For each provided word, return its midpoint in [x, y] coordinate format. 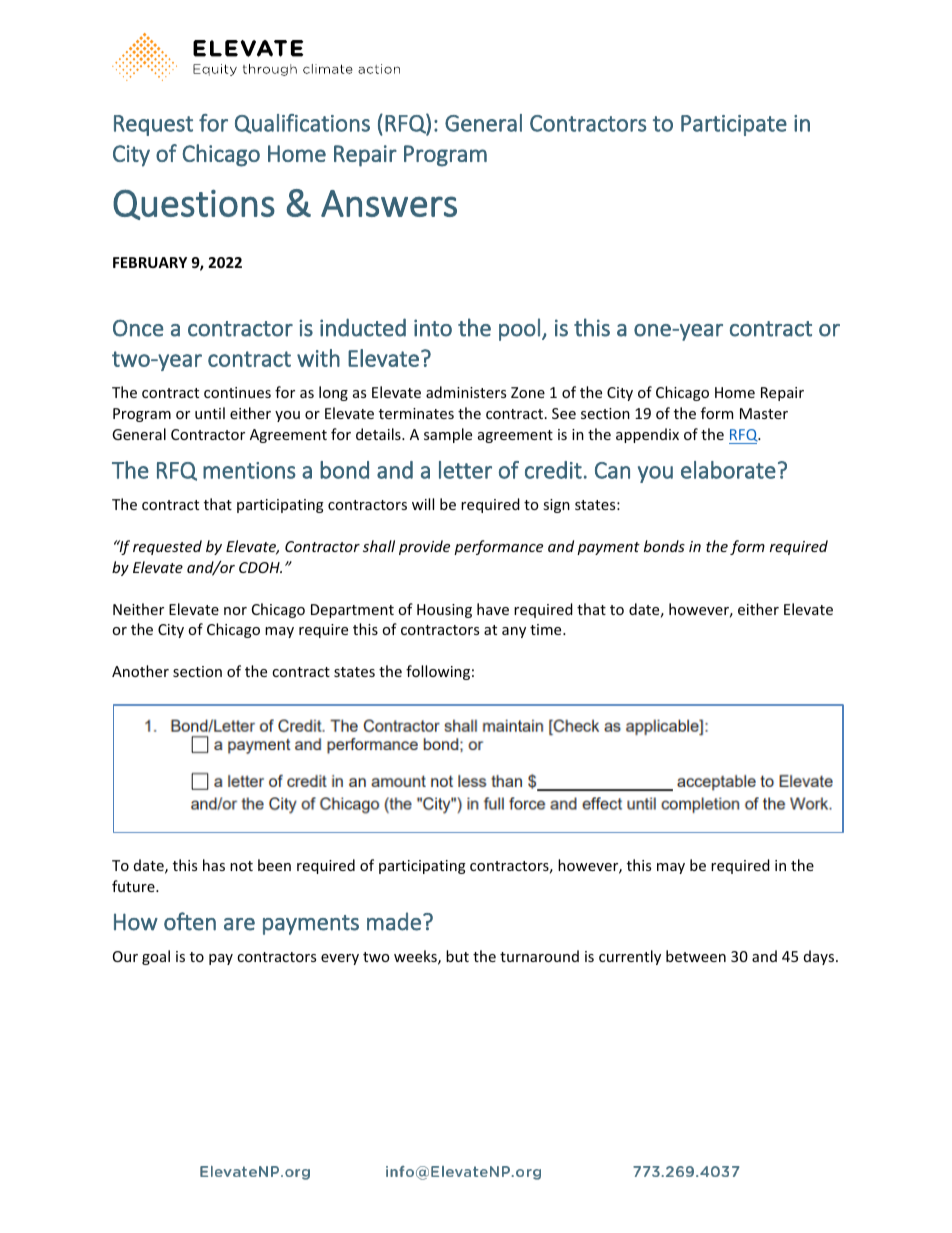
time [547, 629]
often [190, 921]
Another [140, 671]
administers [466, 392]
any [514, 632]
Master [764, 413]
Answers [389, 203]
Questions [194, 204]
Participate [734, 125]
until [210, 413]
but [457, 956]
